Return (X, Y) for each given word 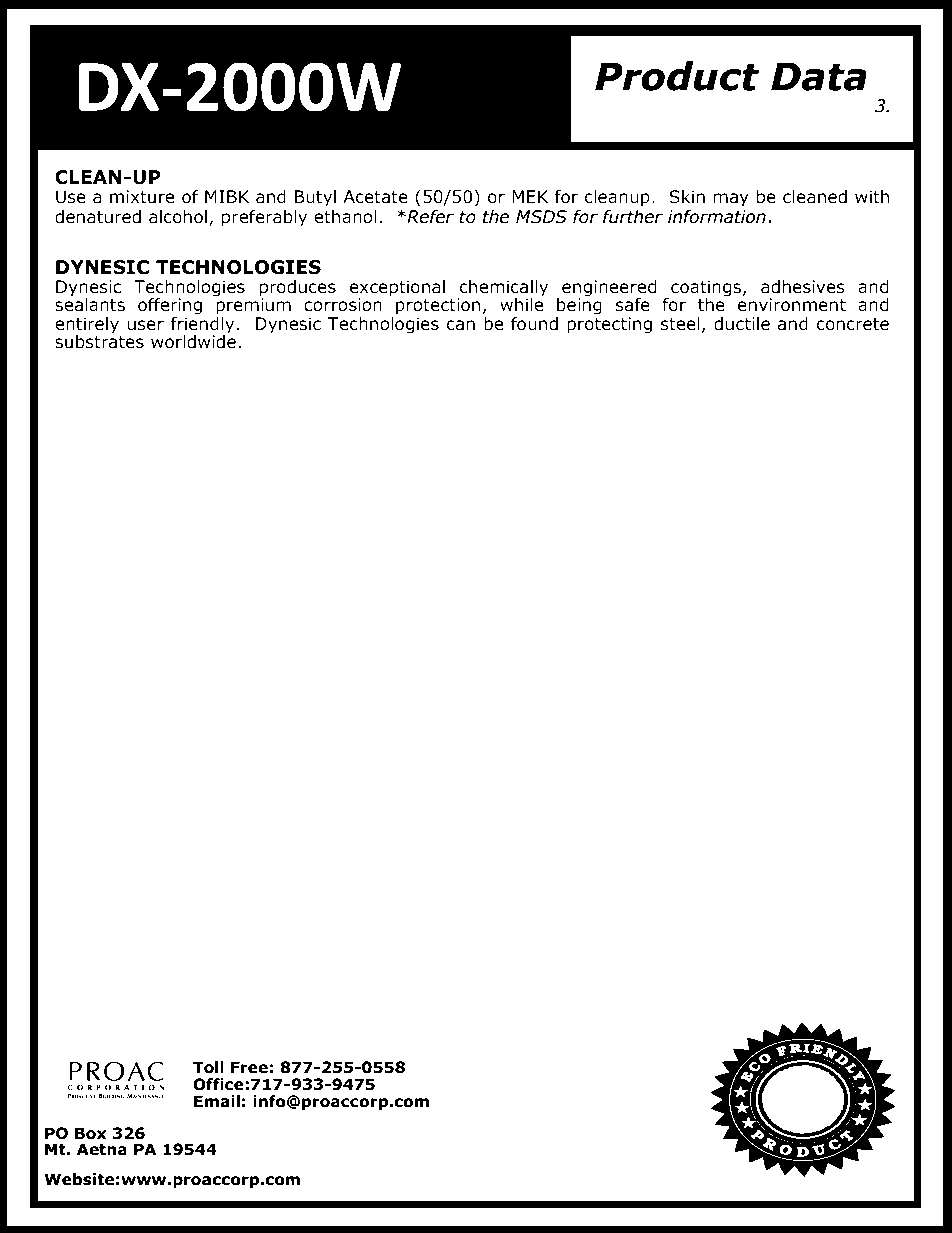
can (460, 325)
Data (819, 76)
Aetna (102, 1149)
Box (91, 1133)
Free (249, 1067)
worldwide (193, 340)
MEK (530, 196)
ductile (742, 324)
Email (217, 1101)
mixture (142, 197)
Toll (208, 1067)
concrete (852, 324)
